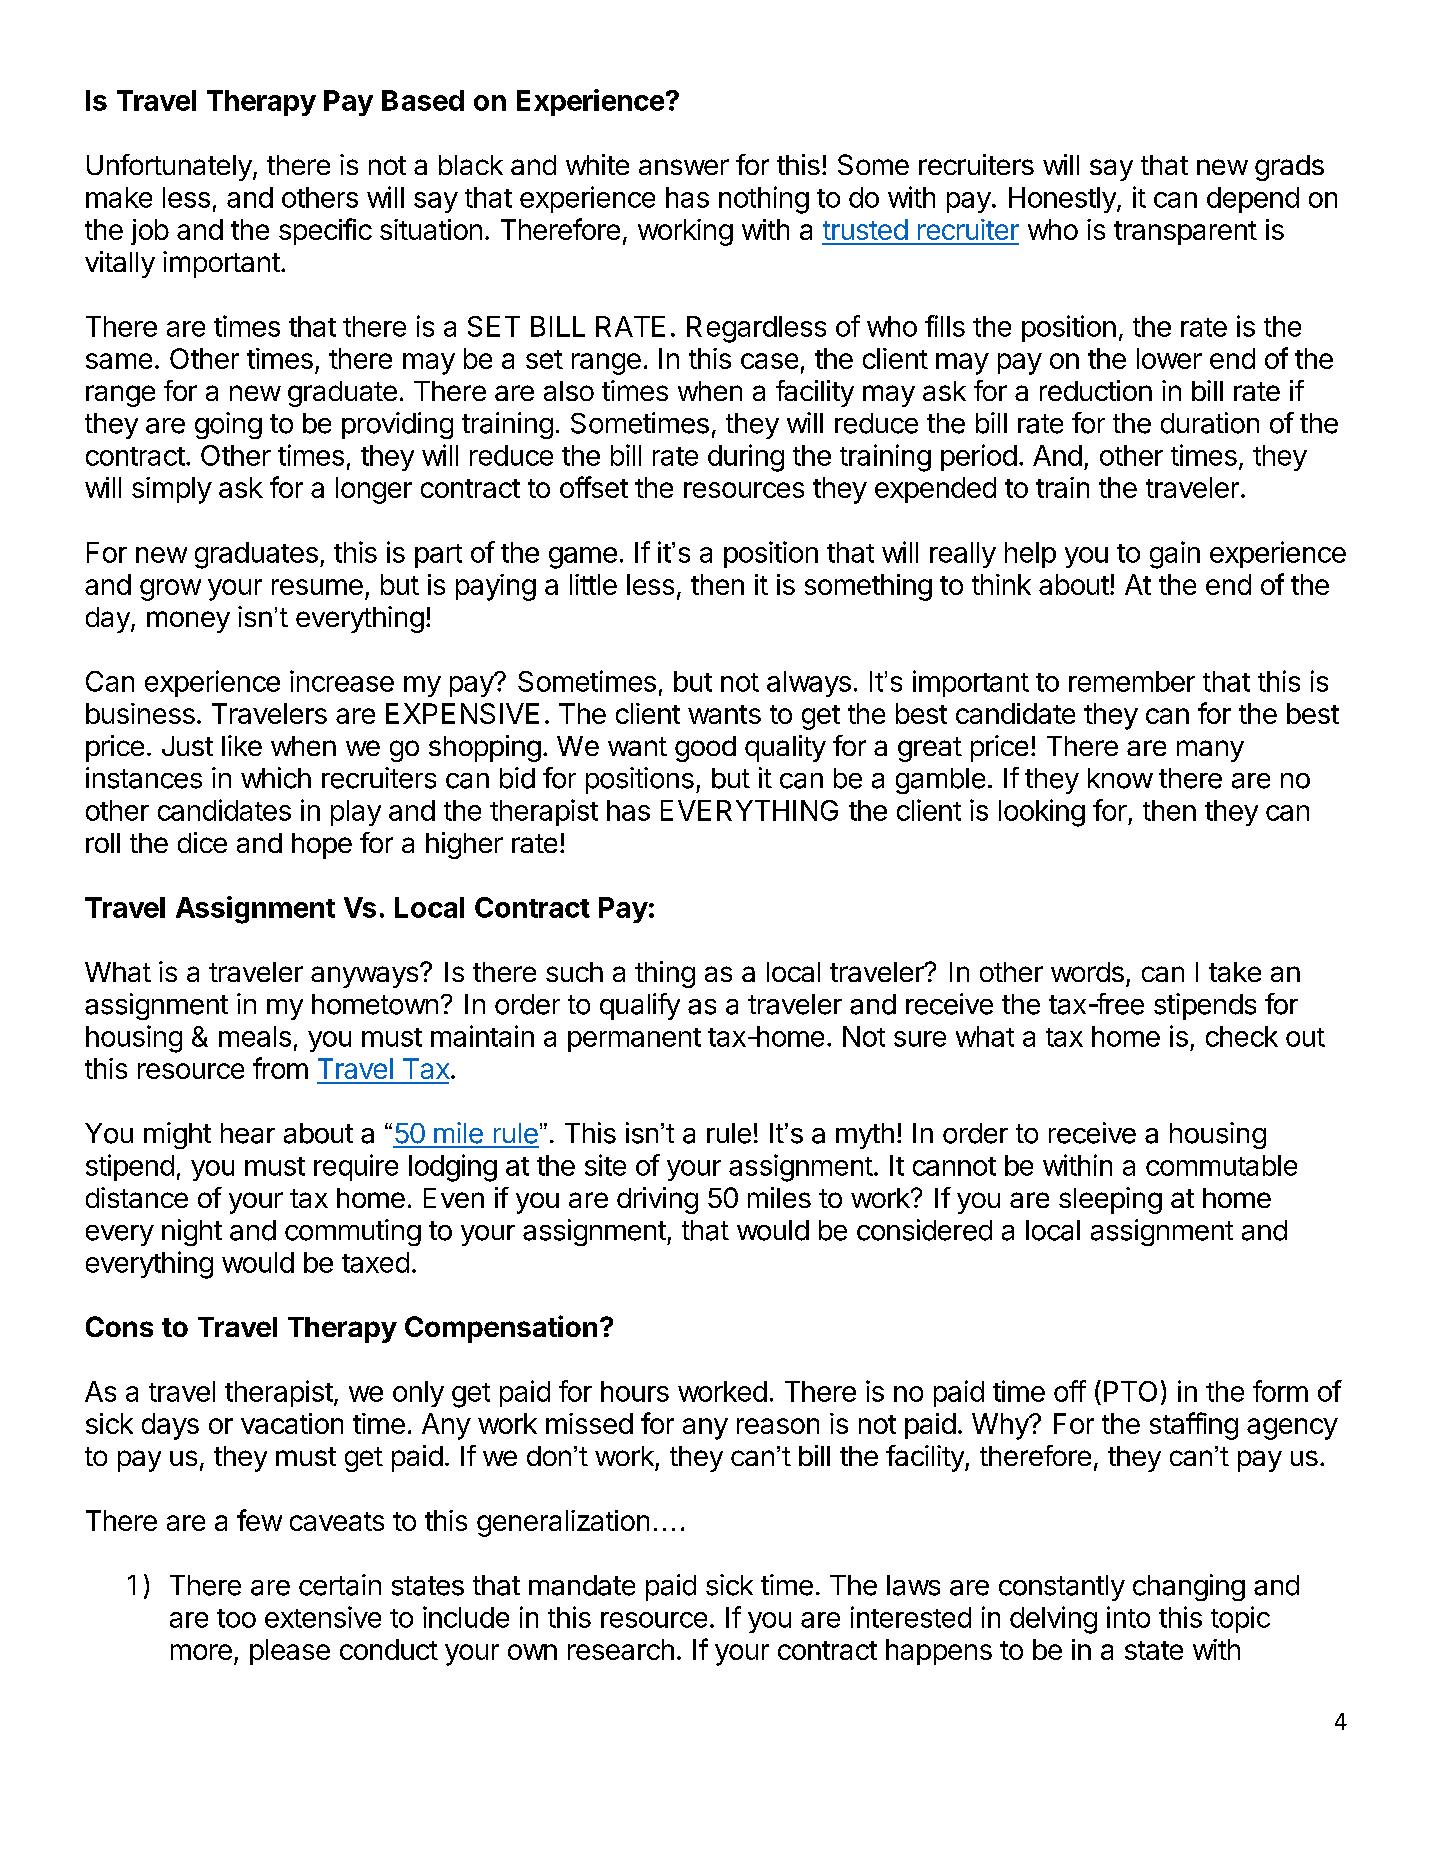  What do you see at coordinates (1063, 200) in the screenshot?
I see `Honestly` at bounding box center [1063, 200].
